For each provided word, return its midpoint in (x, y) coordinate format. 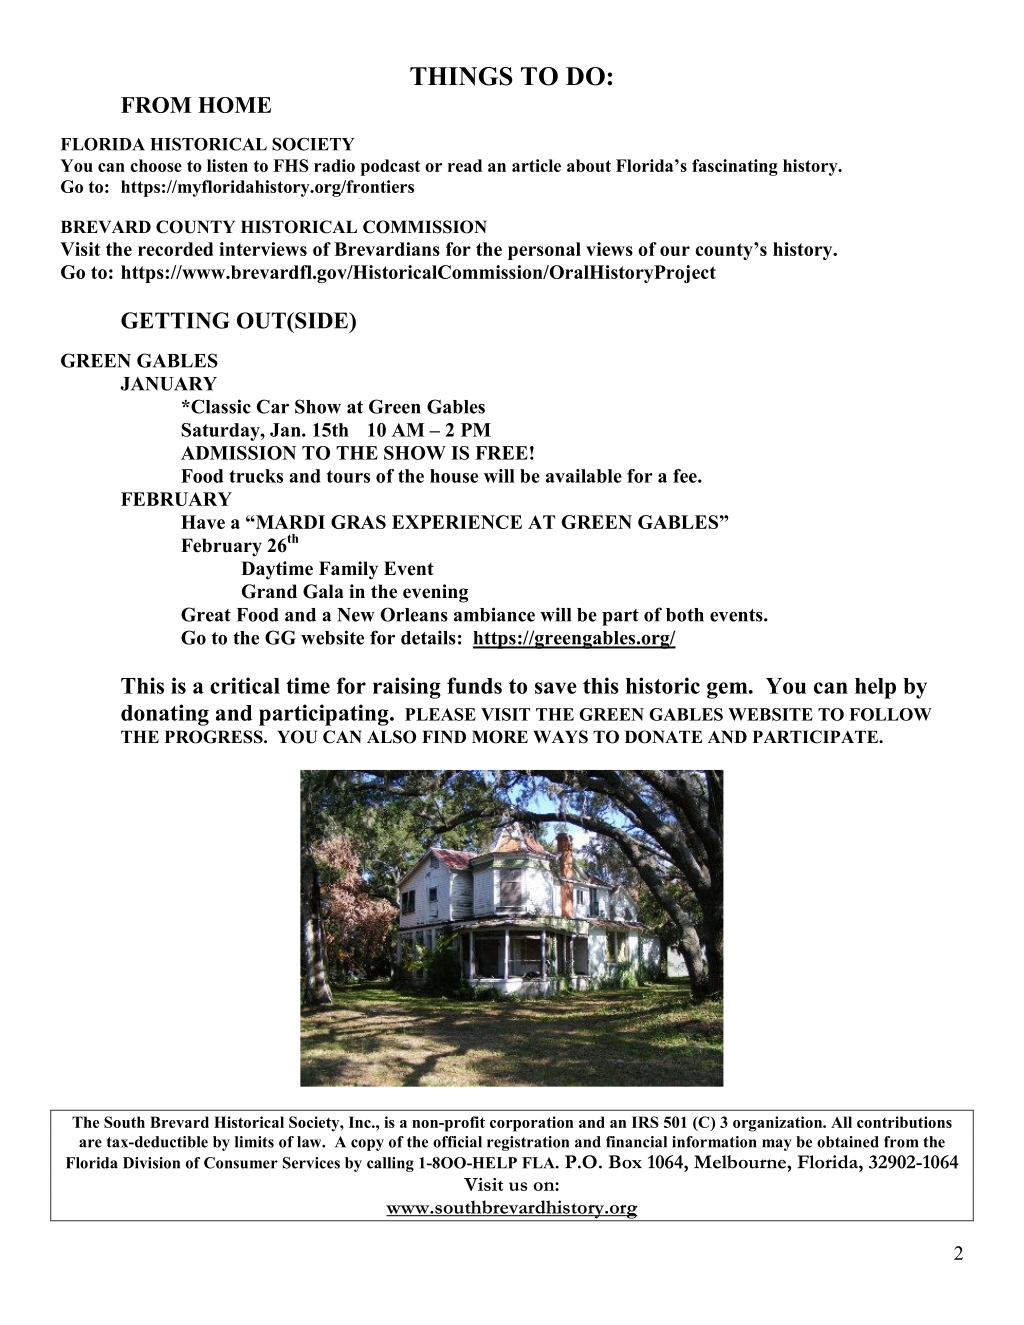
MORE (500, 737)
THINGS (461, 76)
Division (151, 1163)
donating (165, 715)
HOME (234, 105)
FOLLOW (890, 714)
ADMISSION (238, 453)
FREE (501, 453)
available (584, 476)
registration (528, 1143)
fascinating (735, 167)
